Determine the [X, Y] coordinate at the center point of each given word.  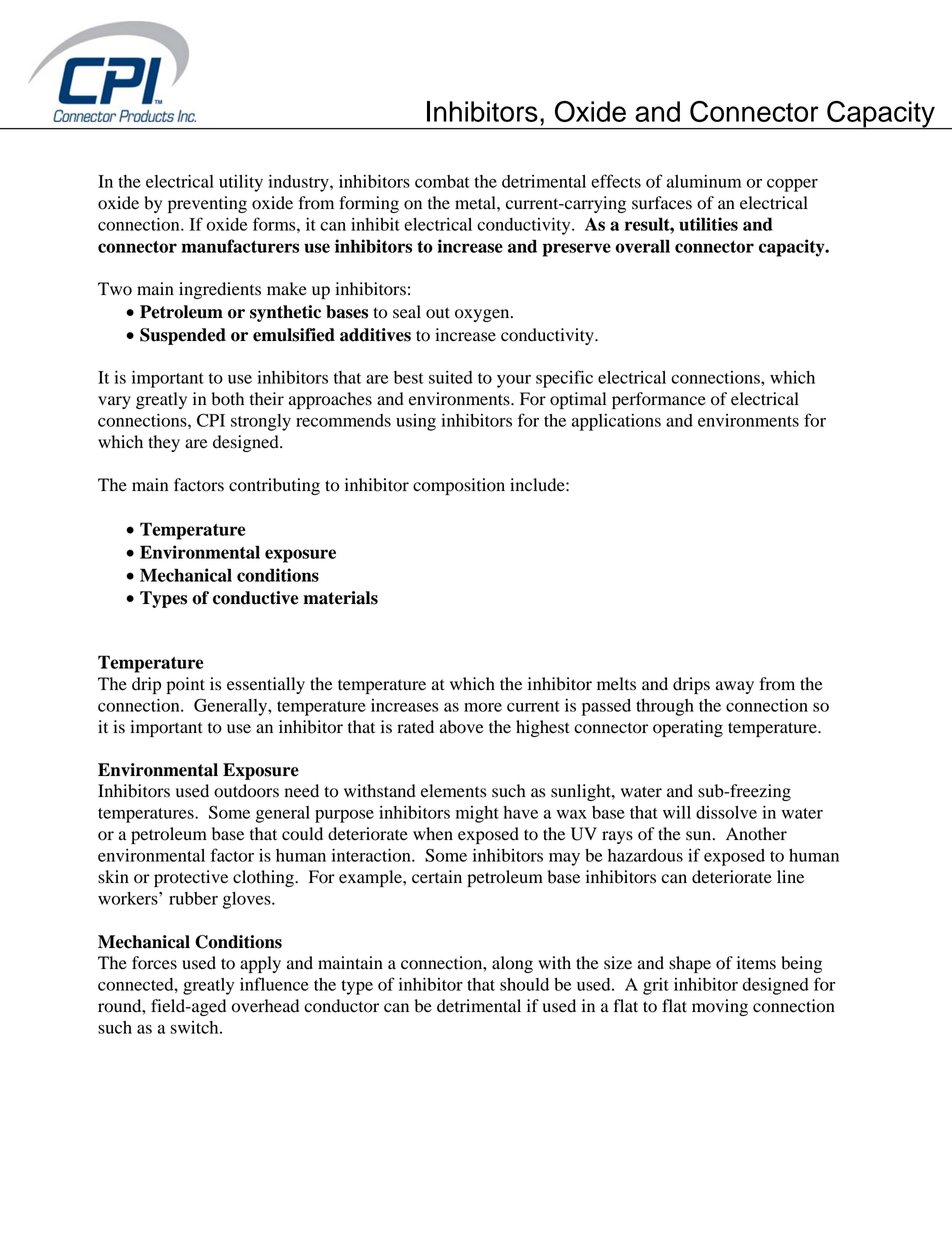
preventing [207, 204]
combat [442, 181]
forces [154, 963]
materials [340, 598]
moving [720, 1007]
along [512, 964]
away [735, 687]
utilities [708, 224]
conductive [256, 598]
